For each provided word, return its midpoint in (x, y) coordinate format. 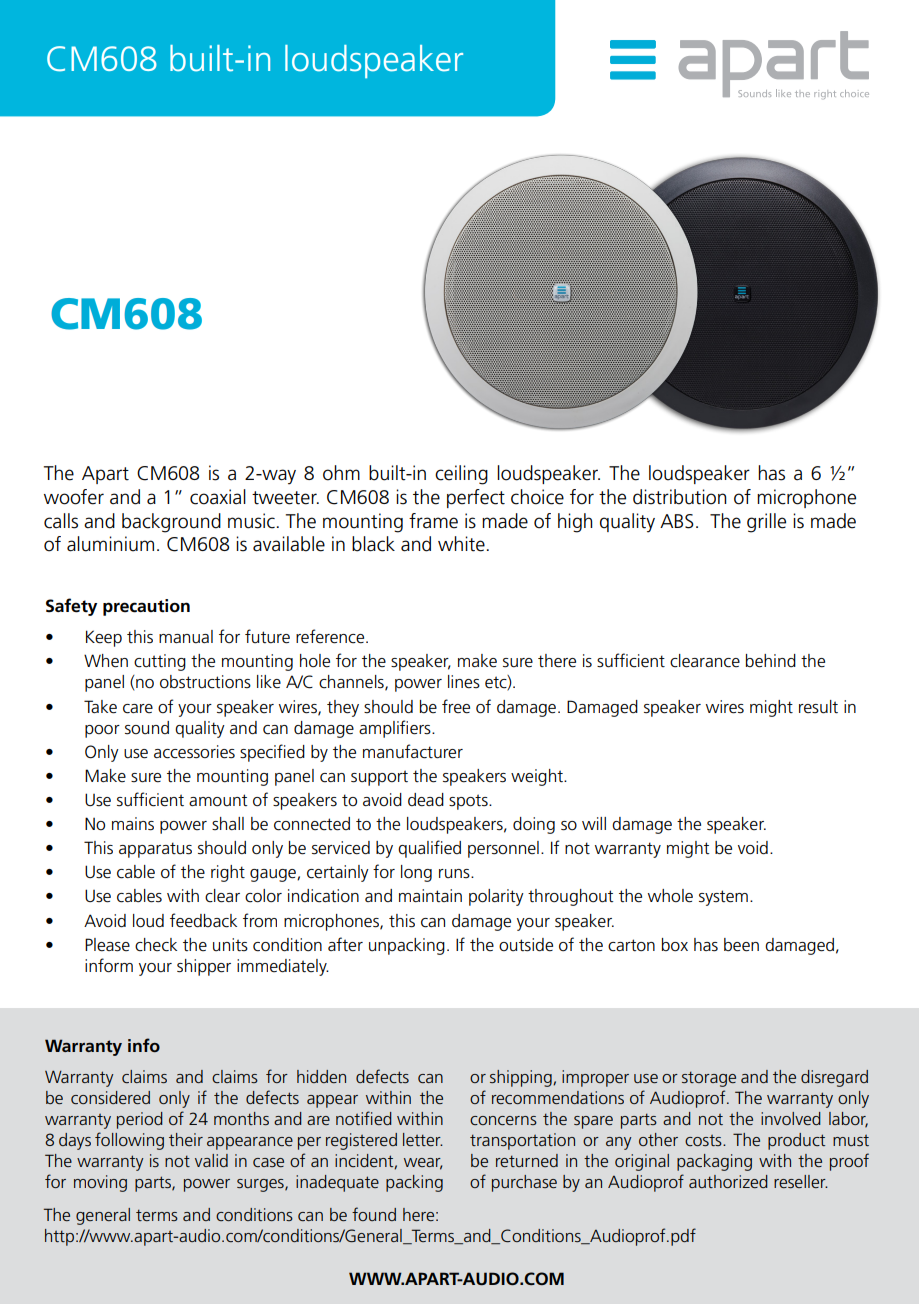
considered (110, 1097)
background (171, 523)
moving (100, 1183)
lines (464, 682)
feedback (203, 920)
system (723, 898)
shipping (522, 1078)
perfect (476, 498)
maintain (430, 895)
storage (709, 1079)
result (818, 707)
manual (186, 637)
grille (766, 523)
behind (771, 661)
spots (469, 802)
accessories (194, 752)
